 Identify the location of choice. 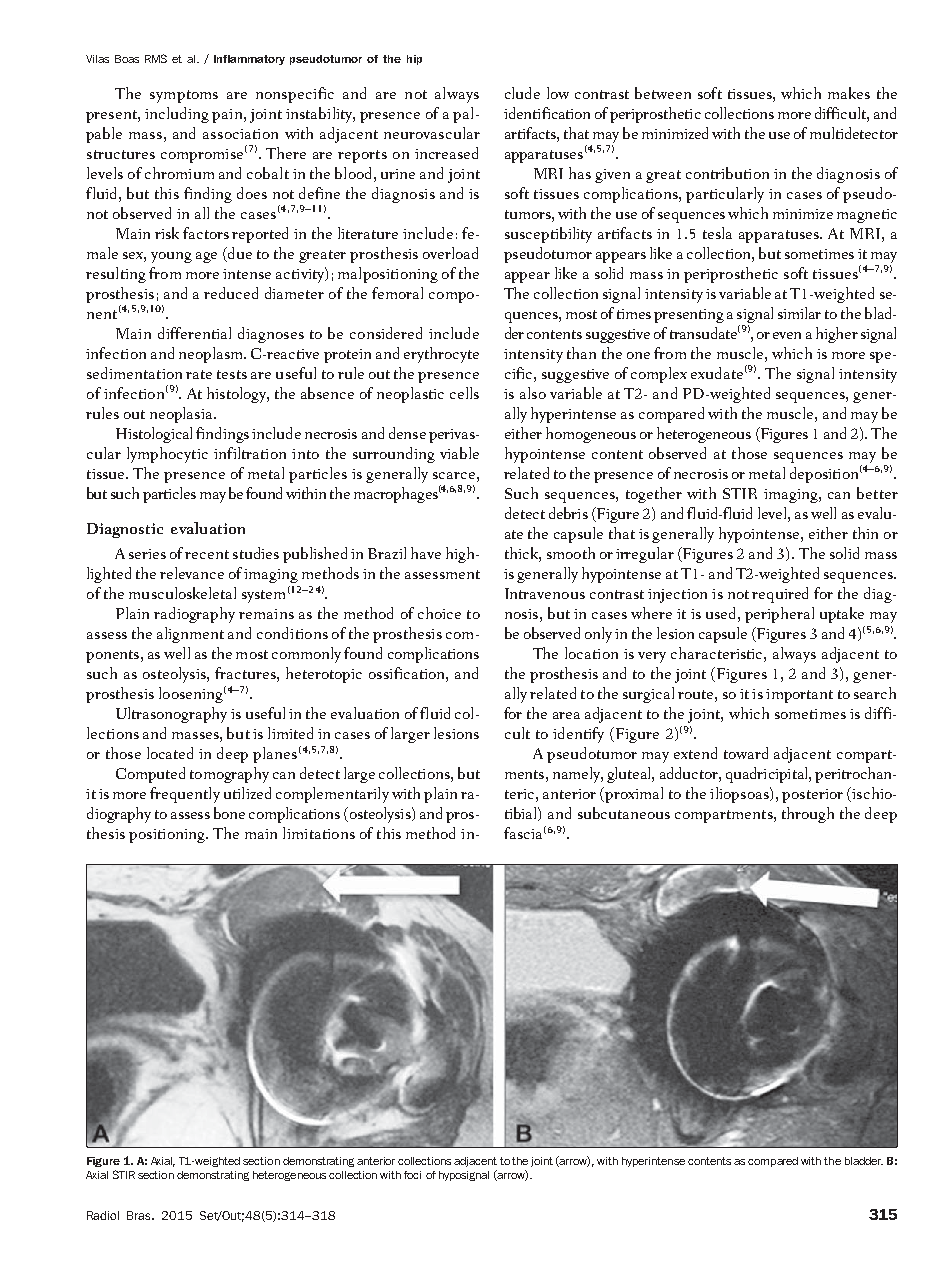
(439, 613).
